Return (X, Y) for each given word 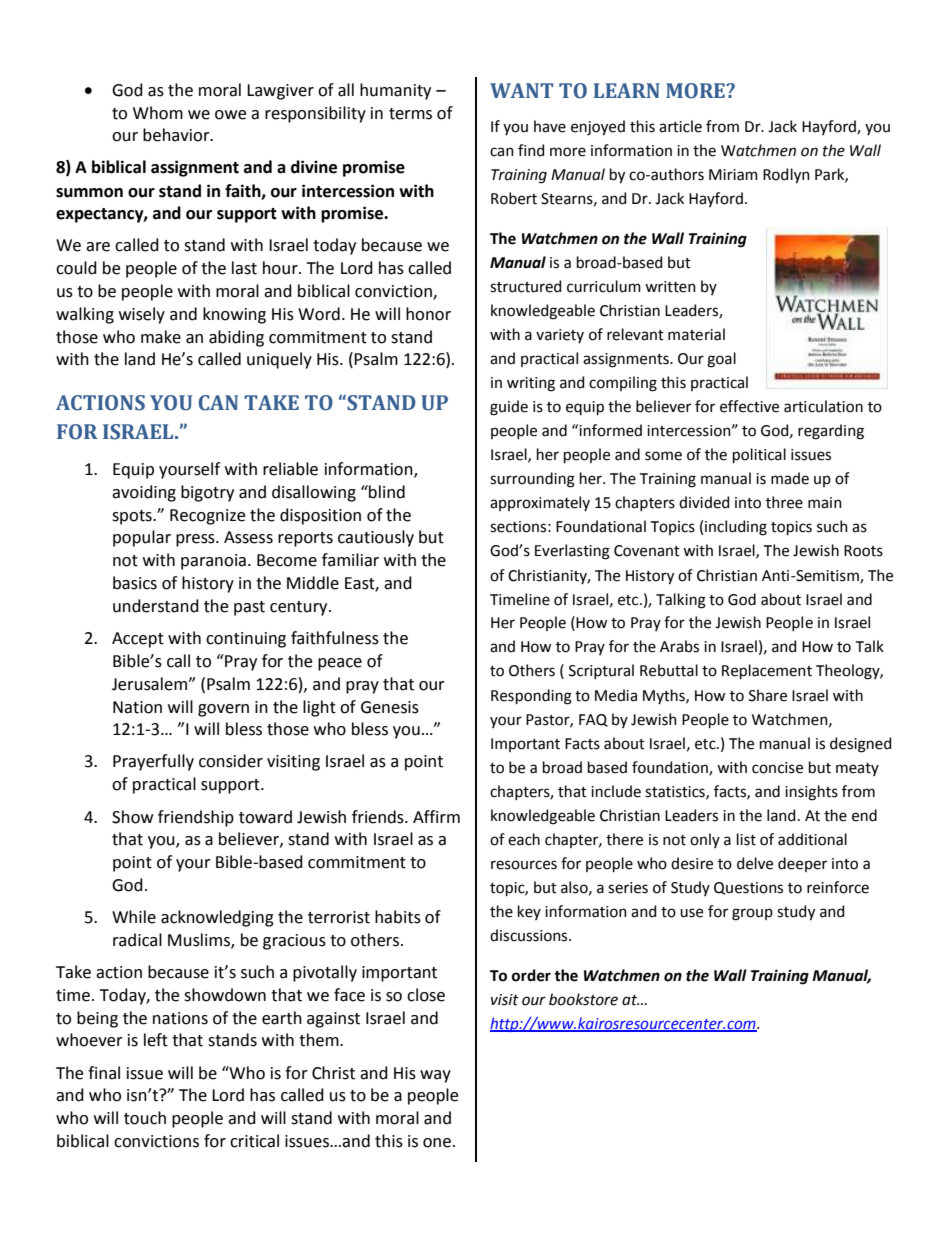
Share (768, 695)
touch (145, 1118)
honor (428, 314)
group (752, 914)
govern (223, 710)
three (784, 502)
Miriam (733, 175)
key (529, 912)
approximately (540, 503)
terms (410, 114)
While (134, 917)
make (161, 337)
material (696, 334)
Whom (158, 113)
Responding (531, 697)
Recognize (207, 517)
